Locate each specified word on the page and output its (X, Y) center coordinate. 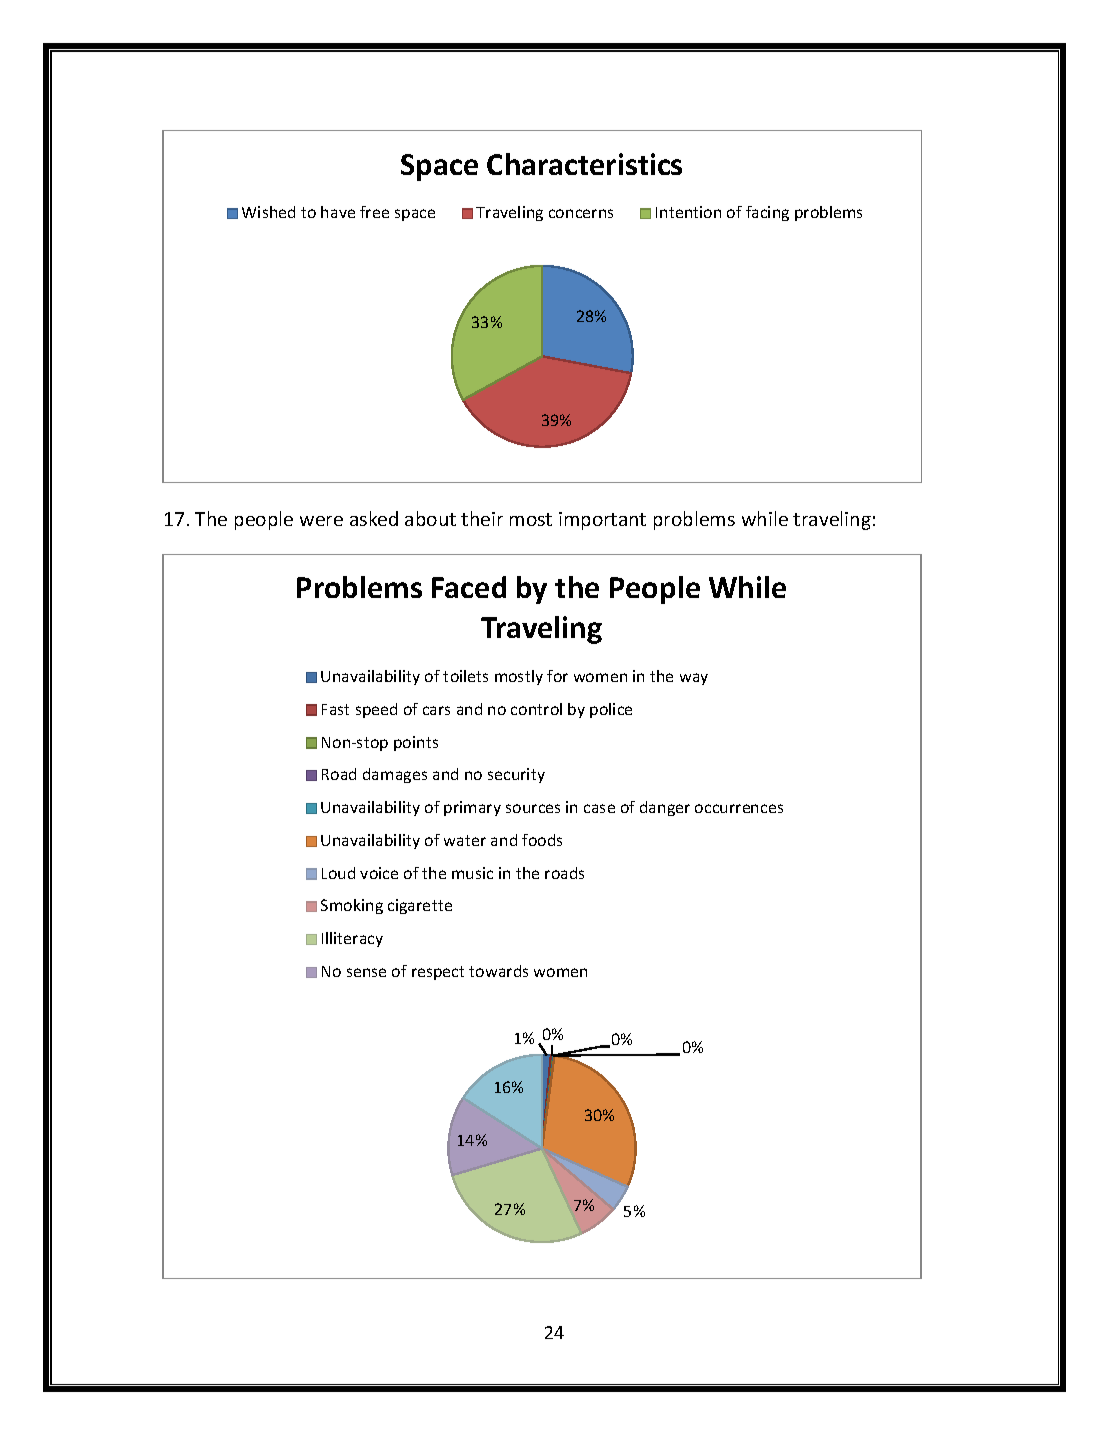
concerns (581, 213)
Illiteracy (352, 939)
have (338, 212)
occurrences (739, 808)
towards (498, 971)
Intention (688, 212)
